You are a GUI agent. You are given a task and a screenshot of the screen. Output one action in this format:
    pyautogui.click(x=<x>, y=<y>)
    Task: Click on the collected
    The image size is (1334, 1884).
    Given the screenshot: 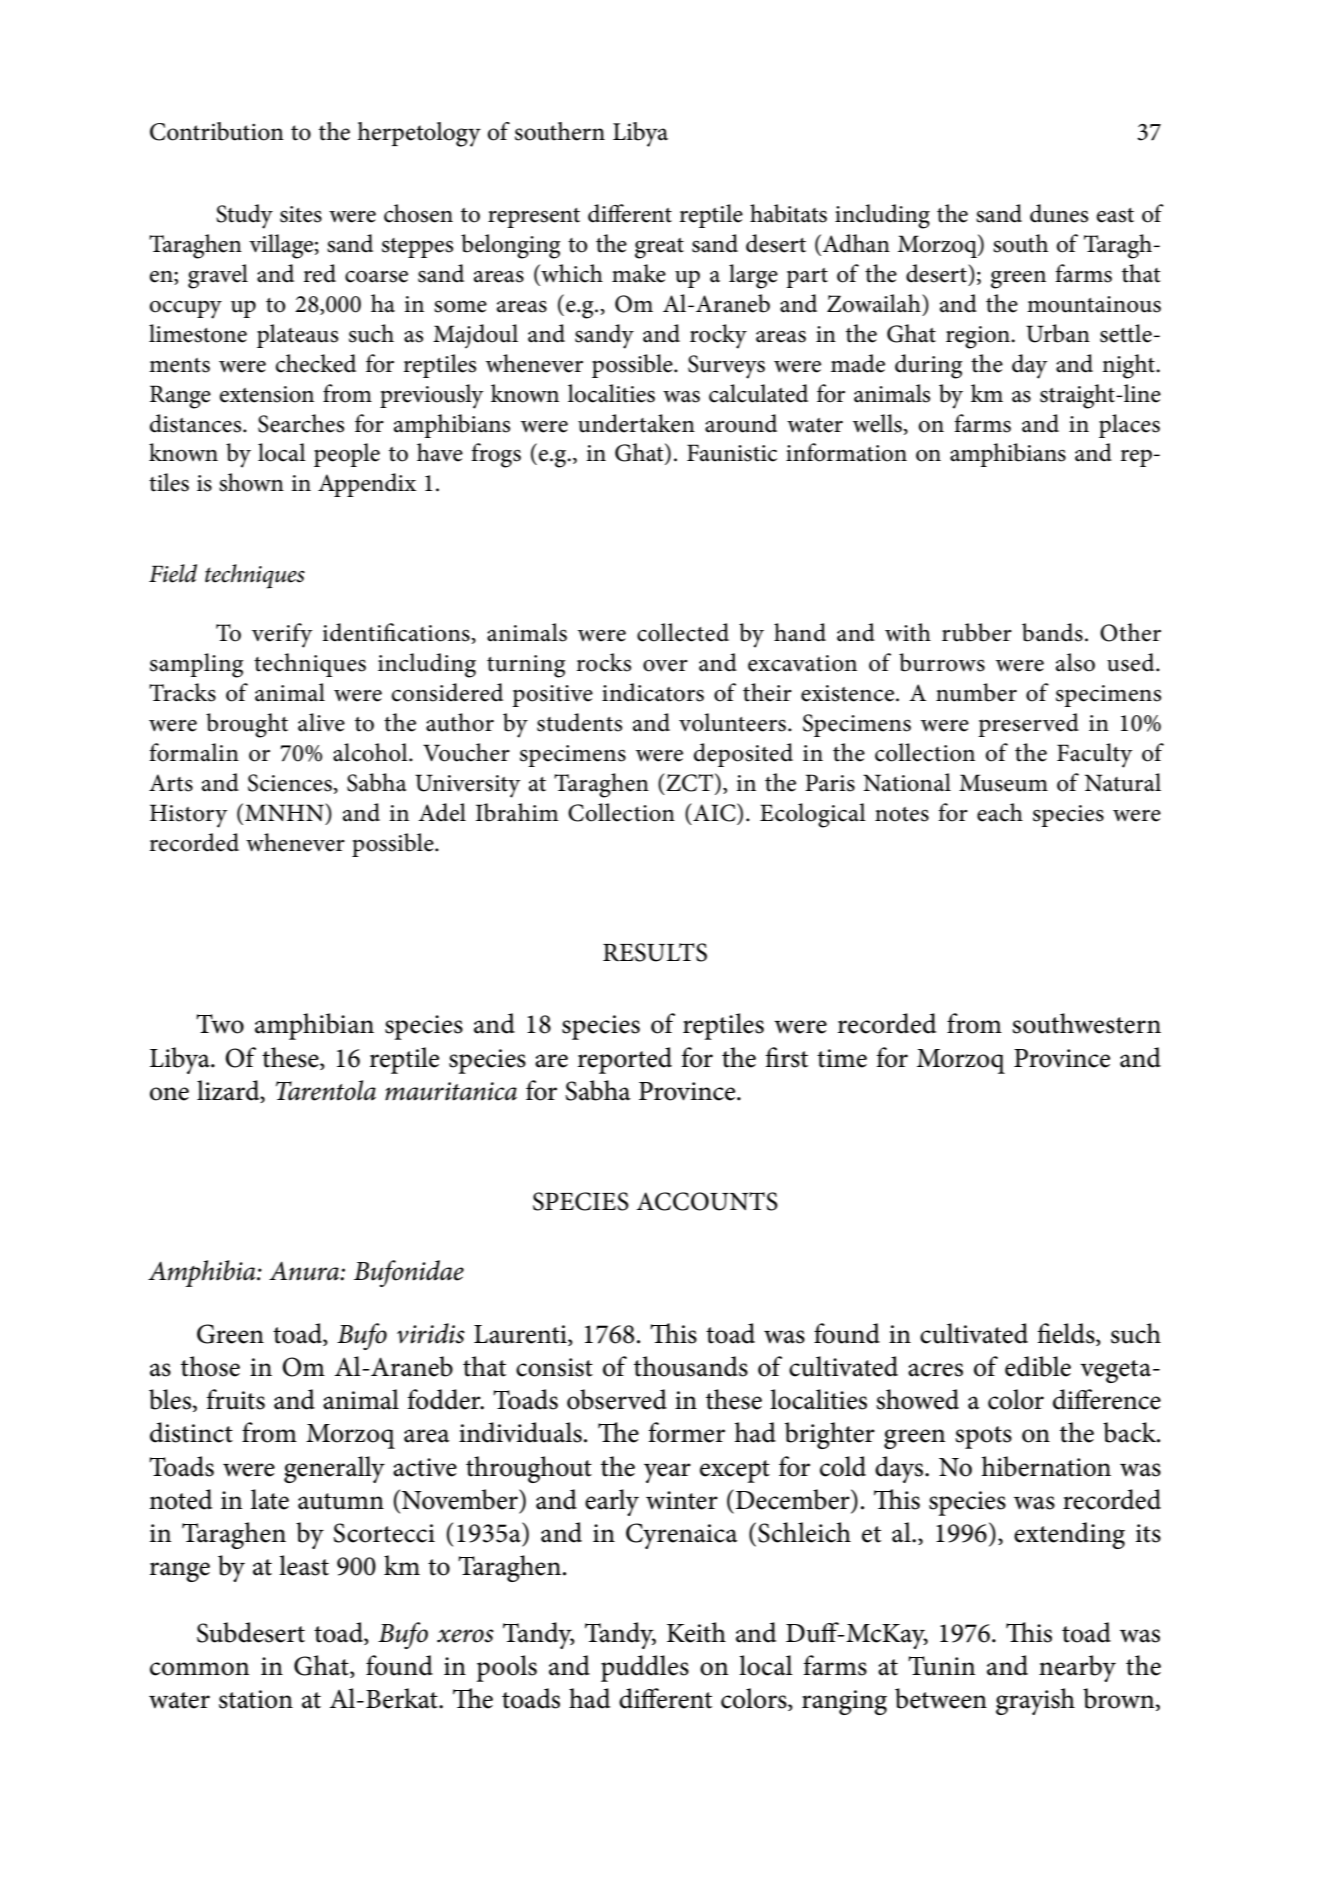 What is the action you would take?
    pyautogui.click(x=683, y=632)
